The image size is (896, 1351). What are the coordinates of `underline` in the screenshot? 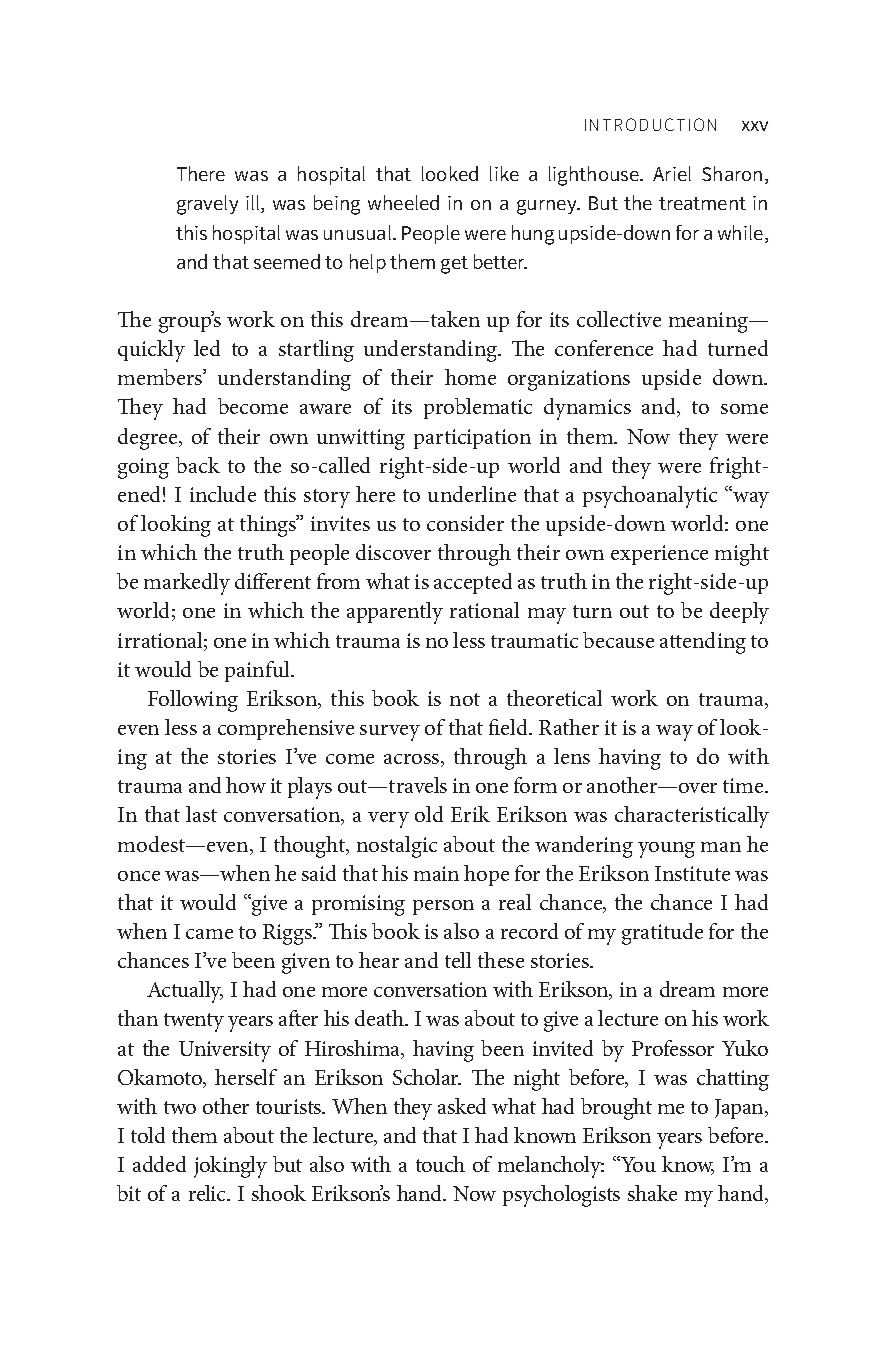 It's located at (472, 494).
